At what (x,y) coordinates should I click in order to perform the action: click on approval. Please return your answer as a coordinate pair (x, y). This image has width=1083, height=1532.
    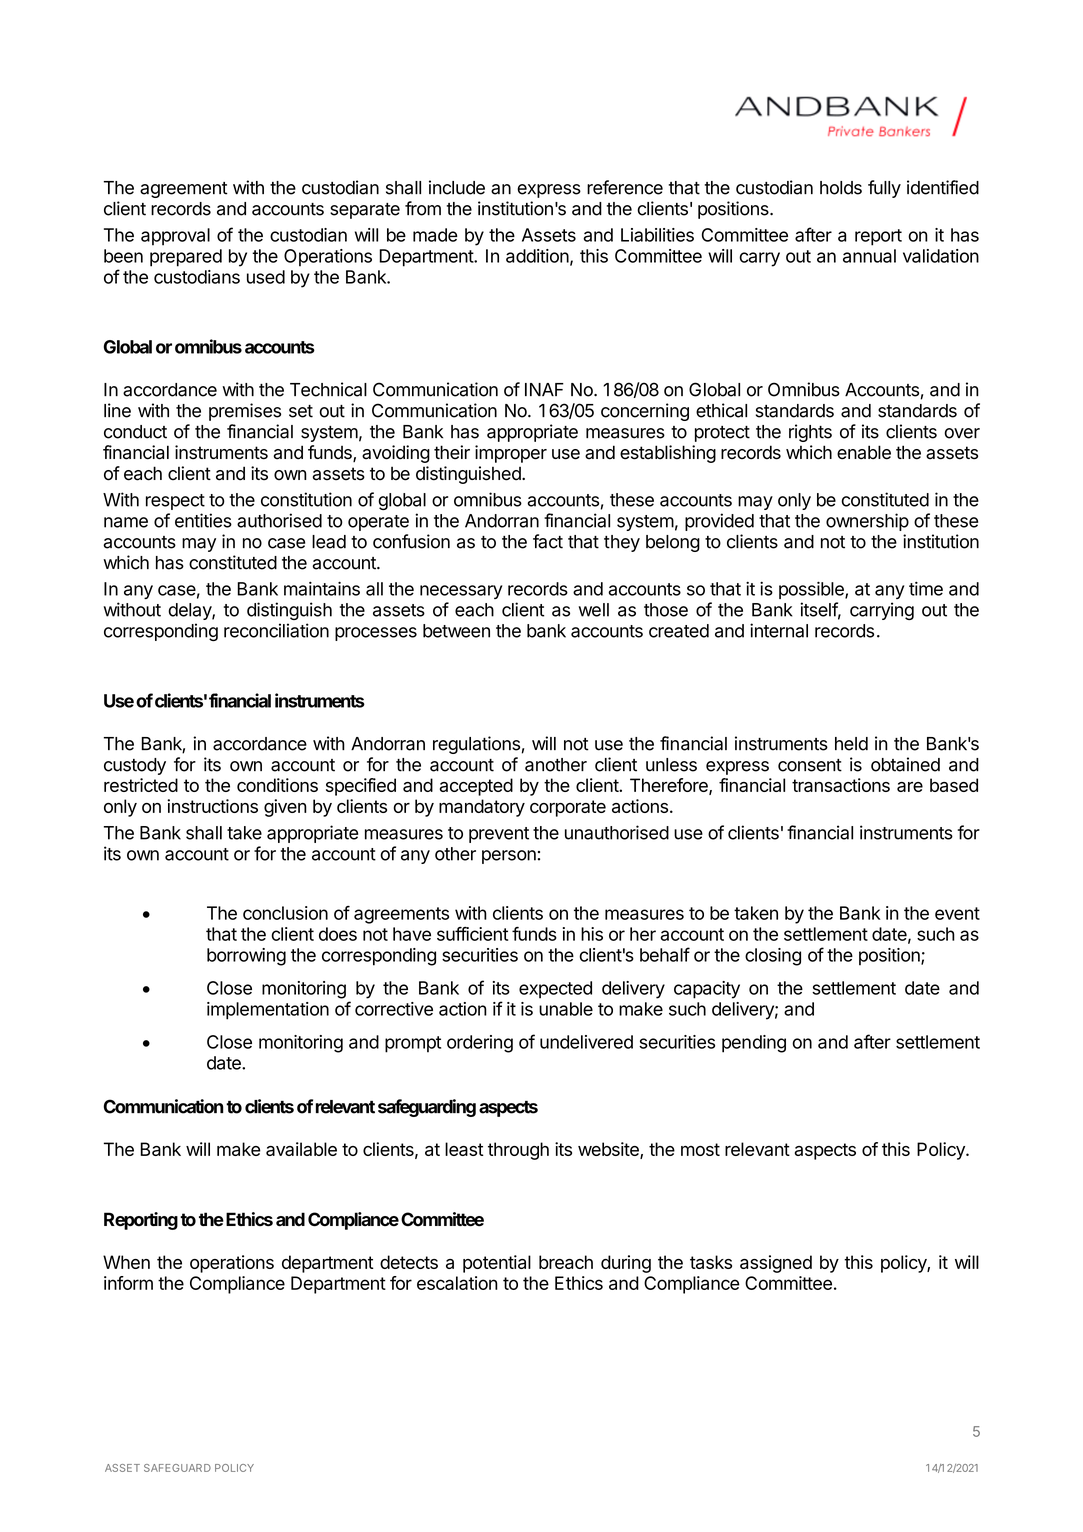
    Looking at the image, I should click on (175, 237).
